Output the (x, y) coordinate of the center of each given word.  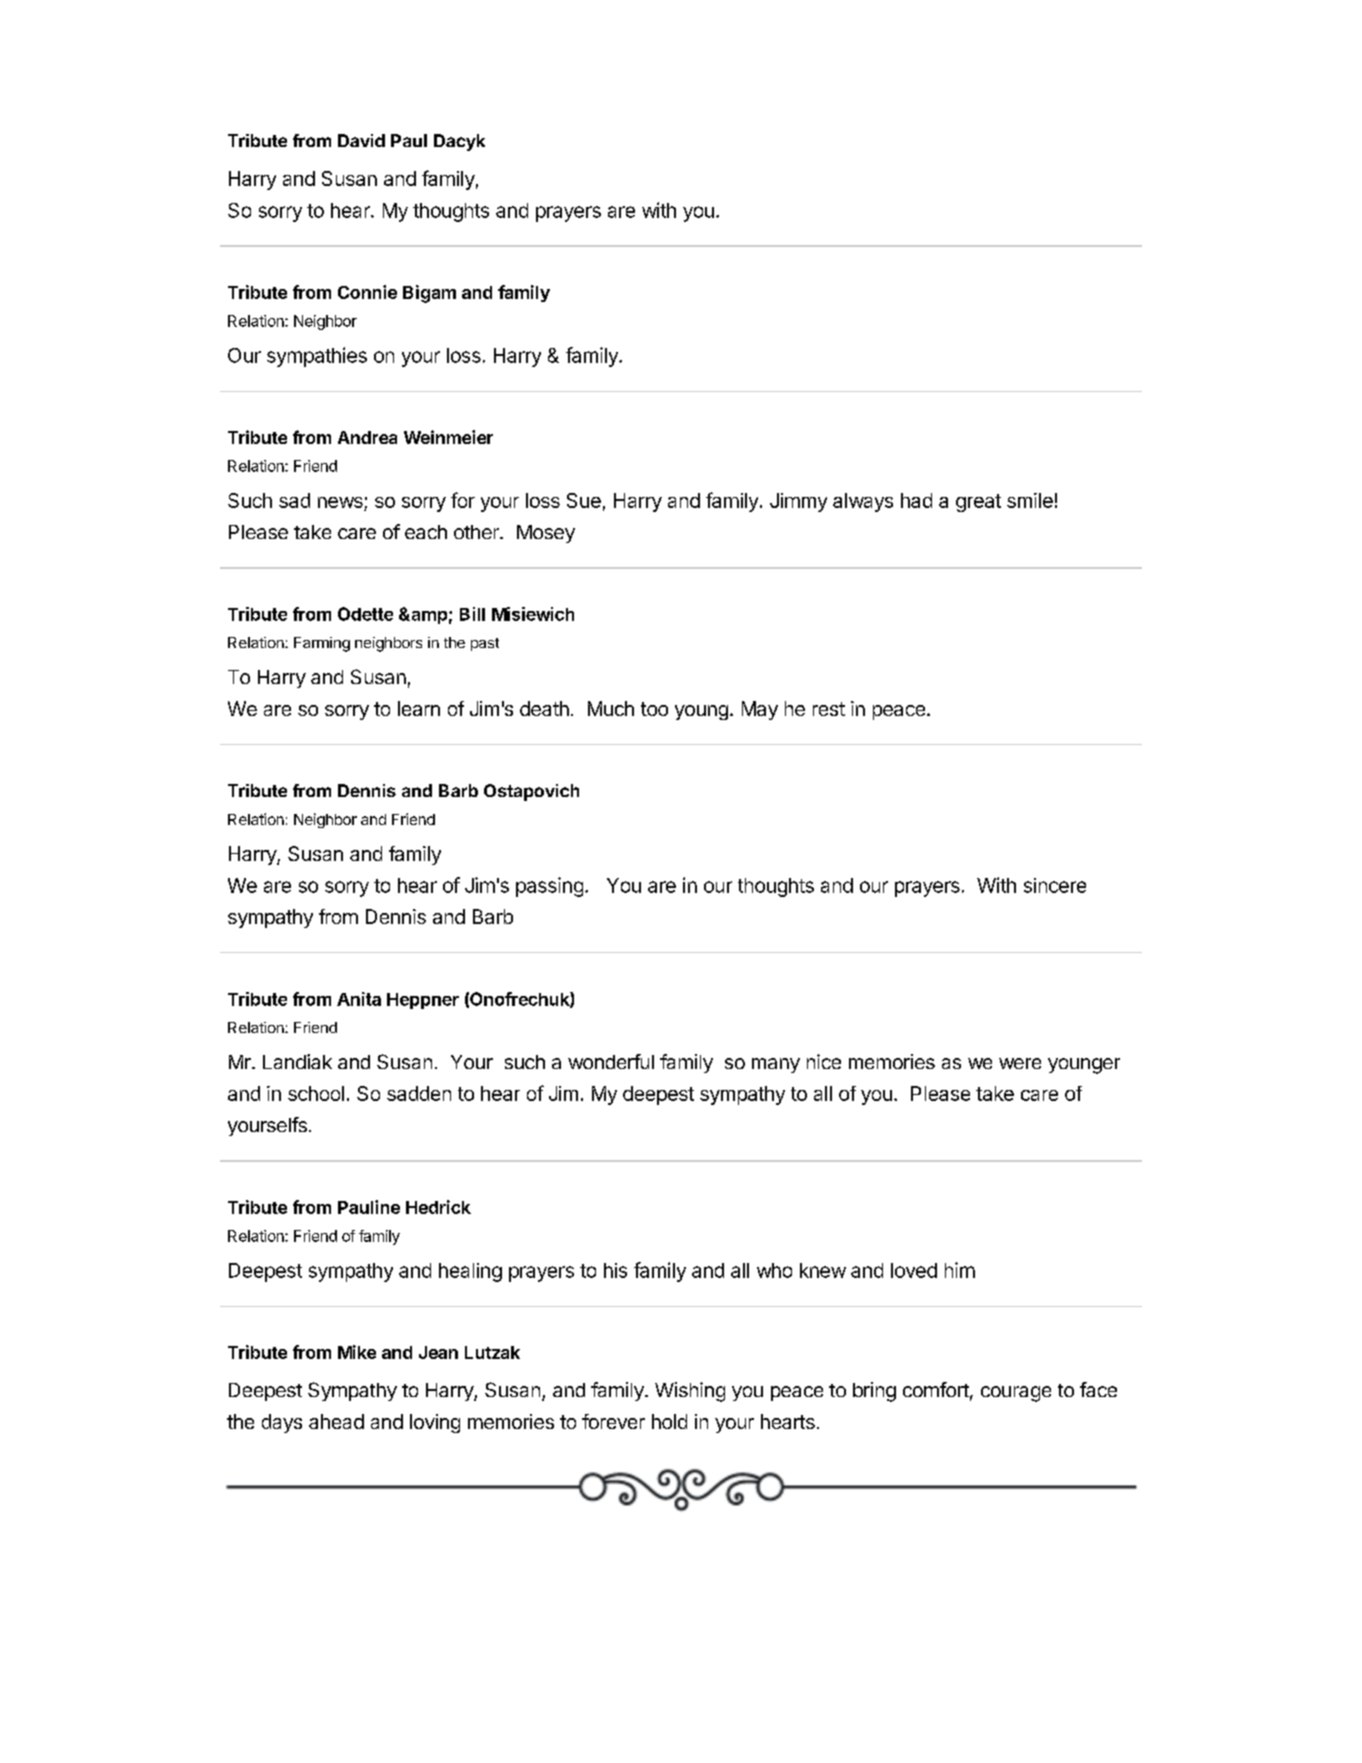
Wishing (690, 1392)
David (361, 140)
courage (1016, 1394)
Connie (367, 292)
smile (1030, 500)
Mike (357, 1352)
